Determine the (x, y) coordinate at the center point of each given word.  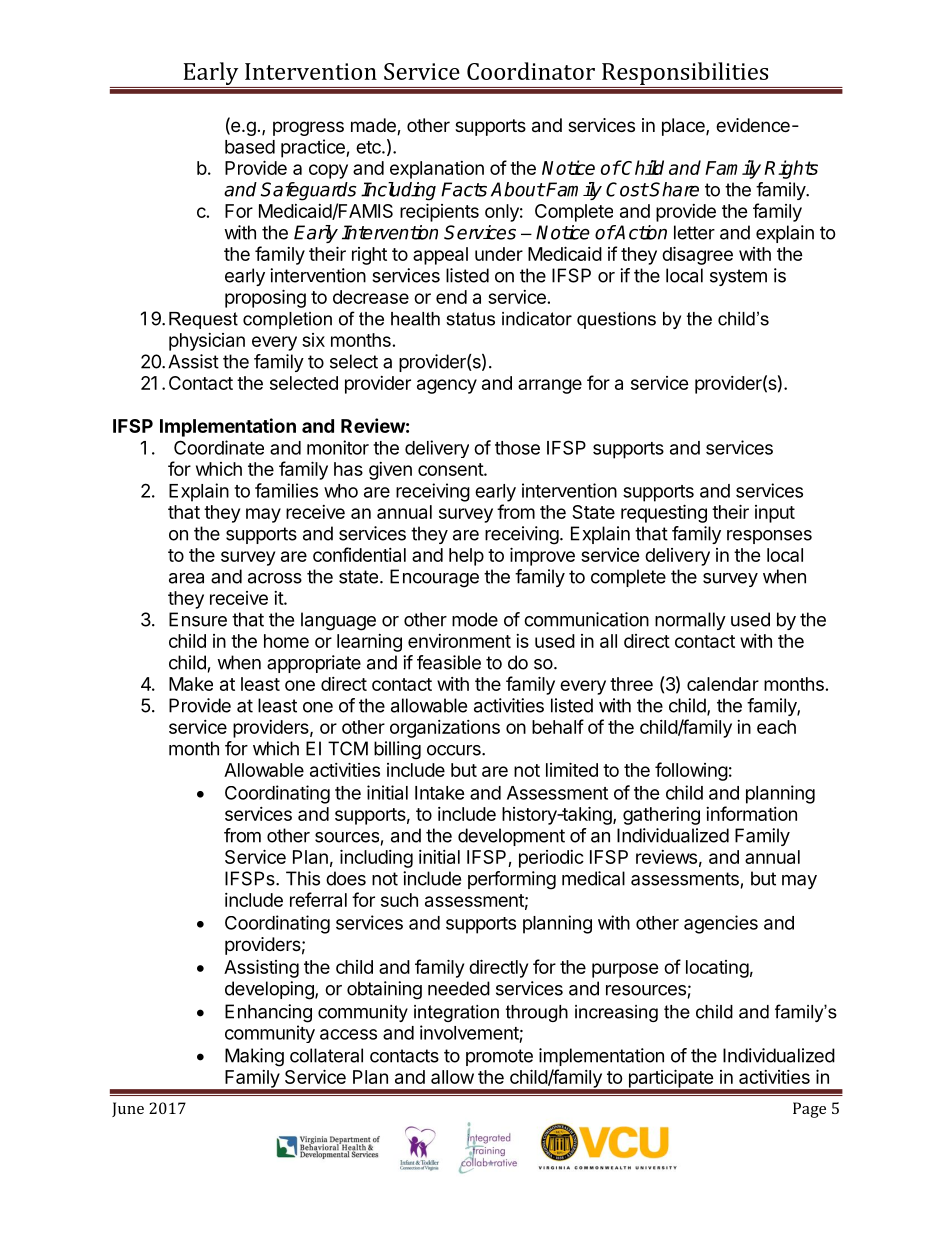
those (517, 448)
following (691, 771)
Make (191, 684)
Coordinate (219, 447)
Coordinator (531, 71)
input (775, 514)
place (684, 127)
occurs (455, 750)
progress (308, 128)
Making (254, 1057)
